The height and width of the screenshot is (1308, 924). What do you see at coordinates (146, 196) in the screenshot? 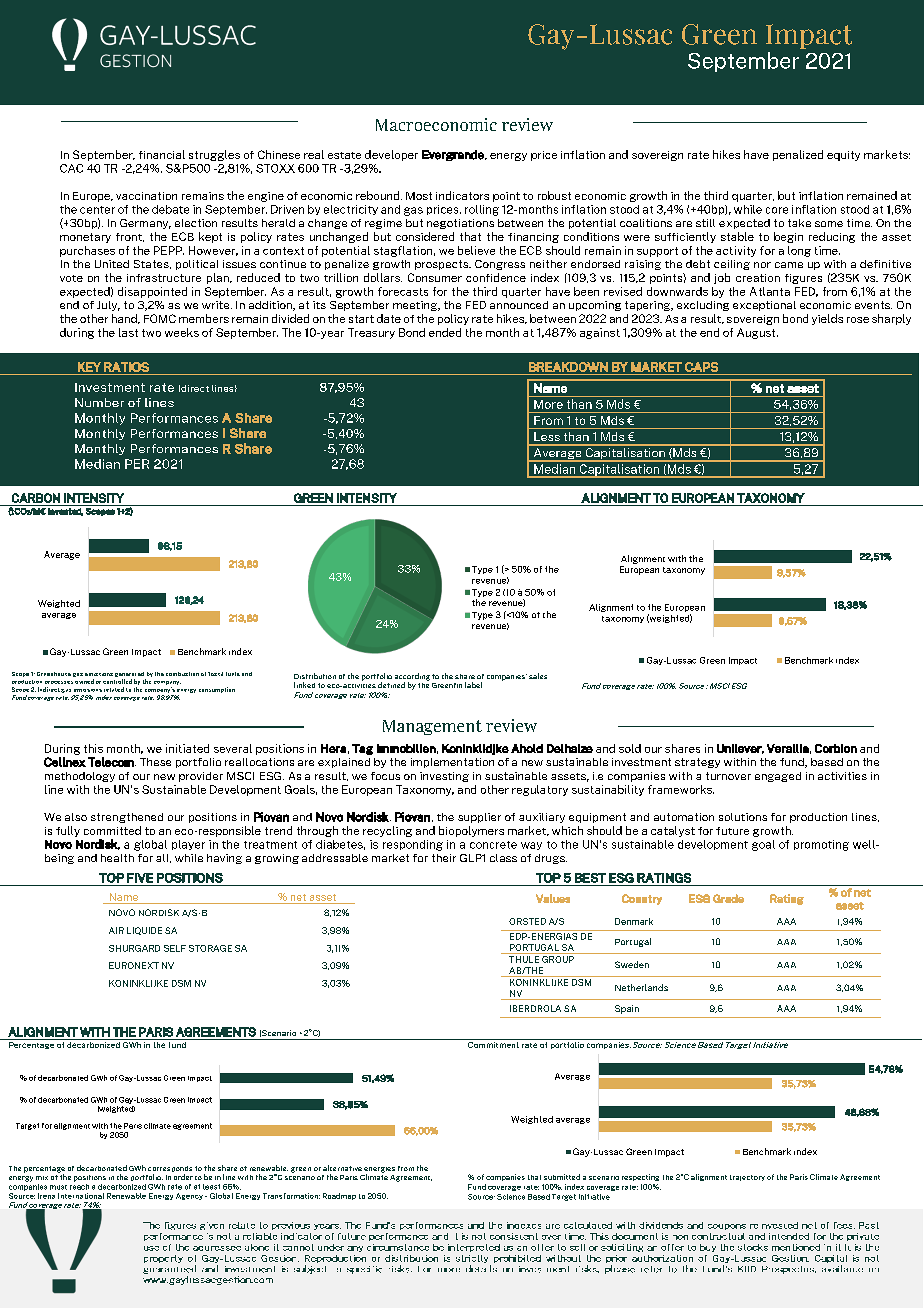
I see `vaccination` at bounding box center [146, 196].
